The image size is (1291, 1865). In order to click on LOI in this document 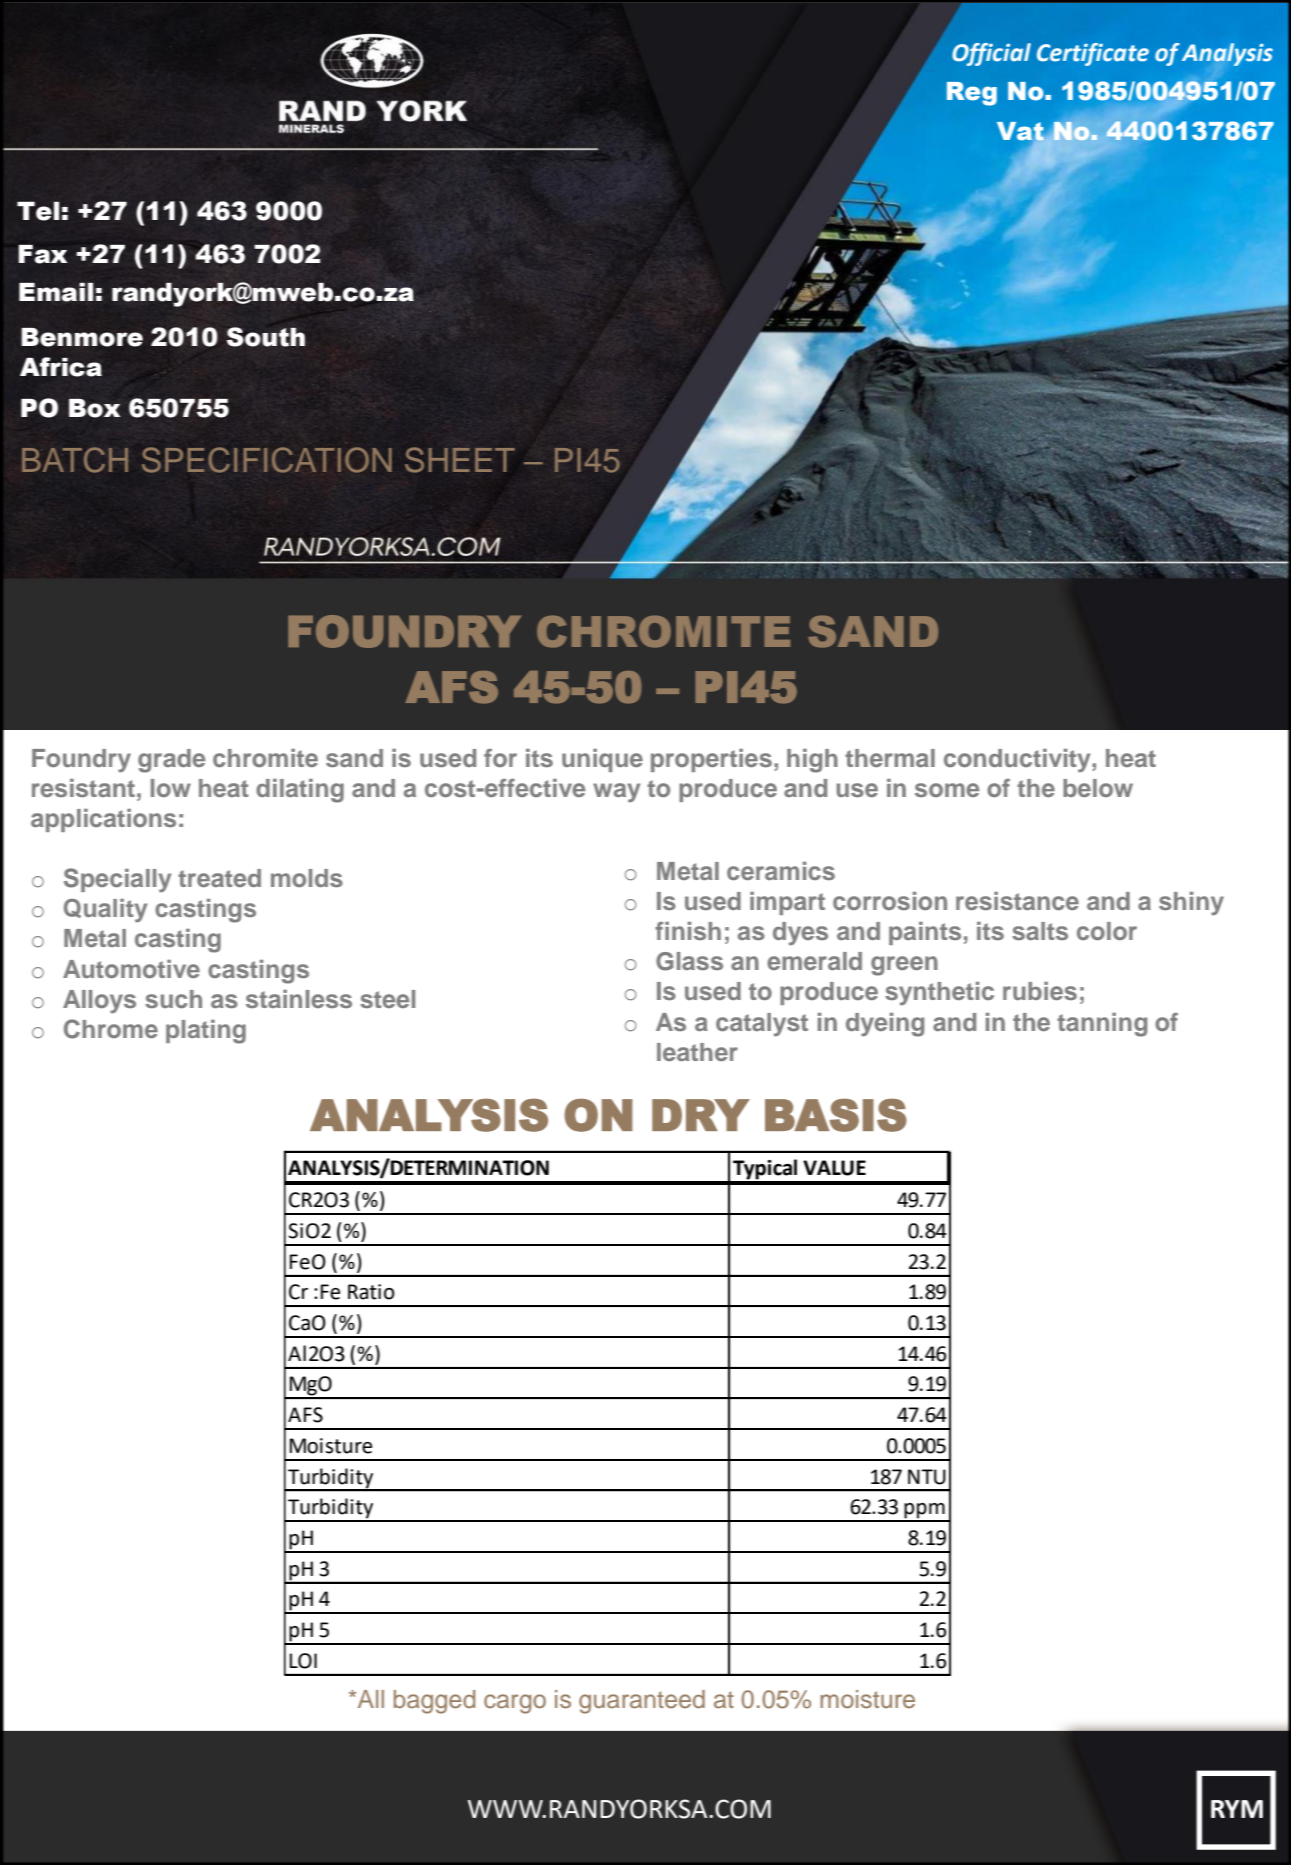, I will do `click(303, 1661)`.
